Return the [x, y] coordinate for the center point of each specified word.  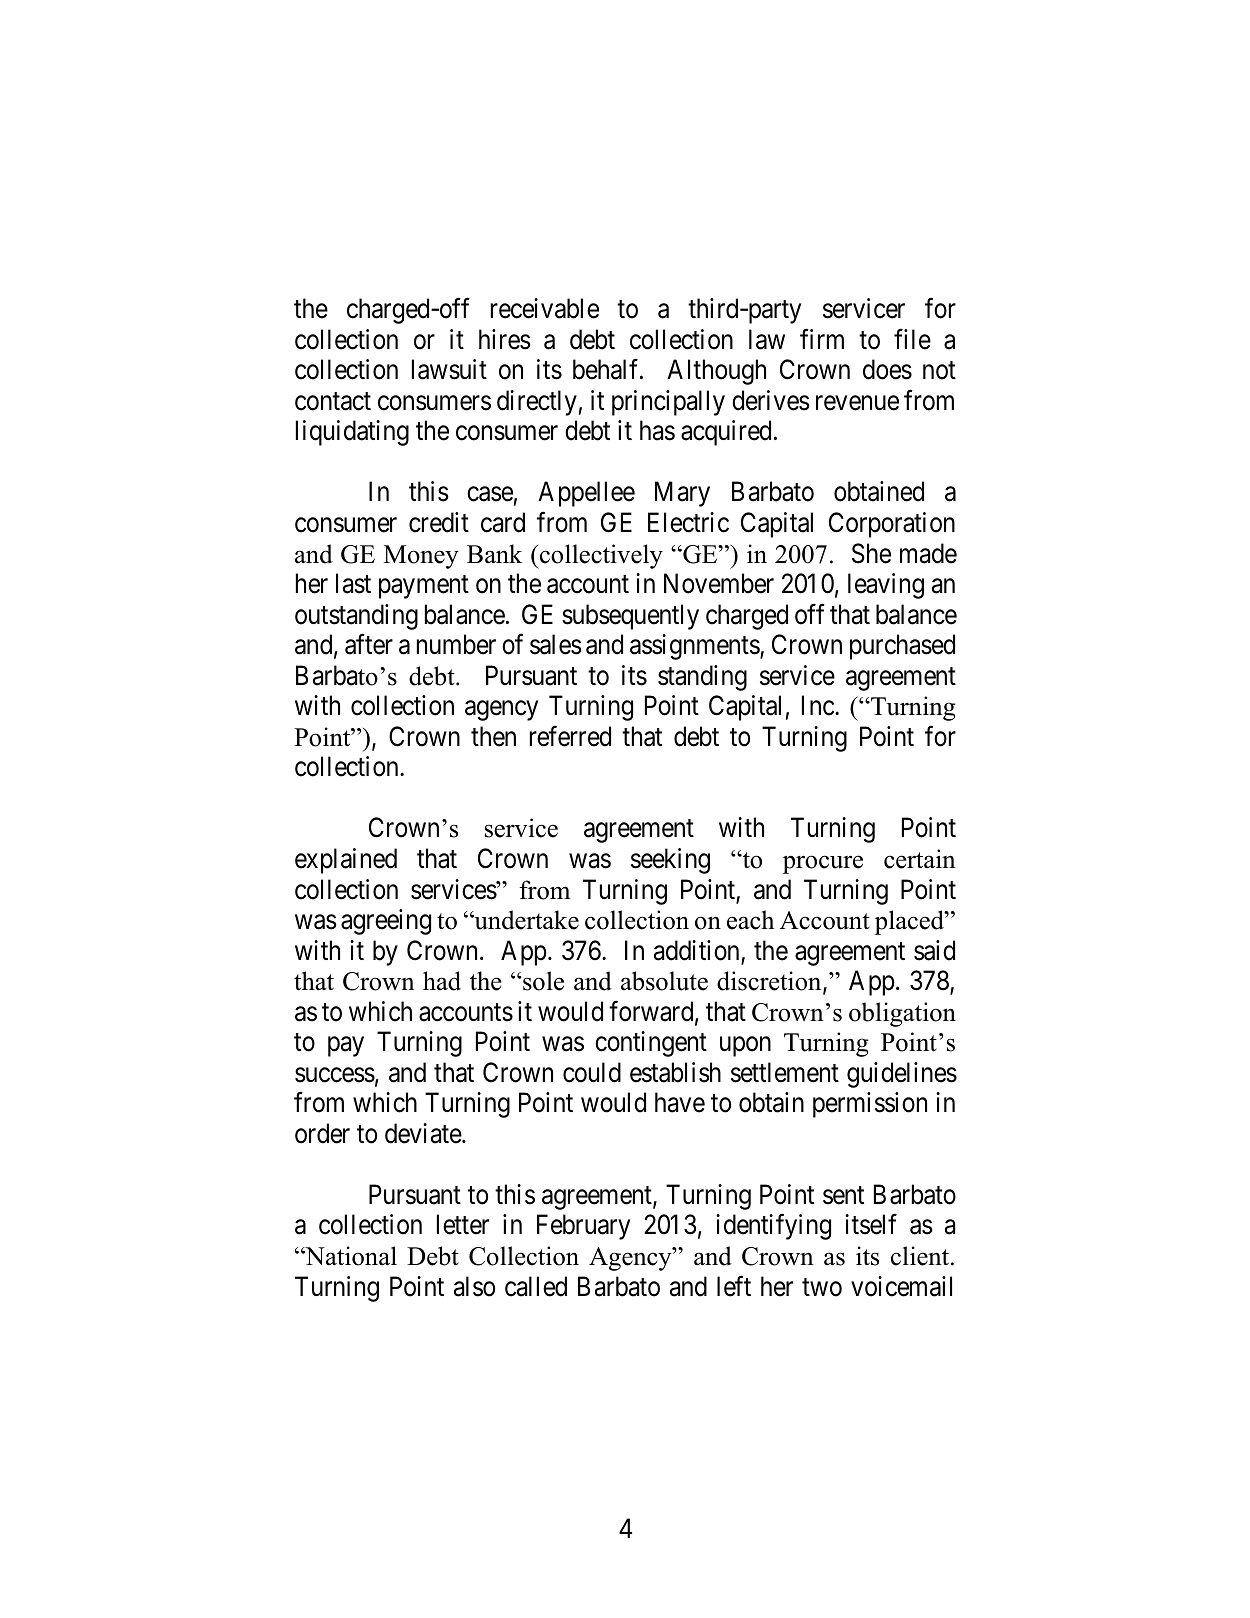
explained [346, 861]
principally [668, 403]
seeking [670, 861]
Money [421, 557]
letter [463, 1224]
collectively [600, 556]
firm [822, 339]
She [871, 553]
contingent [651, 1044]
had [442, 981]
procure [823, 864]
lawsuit [449, 369]
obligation [902, 1014]
